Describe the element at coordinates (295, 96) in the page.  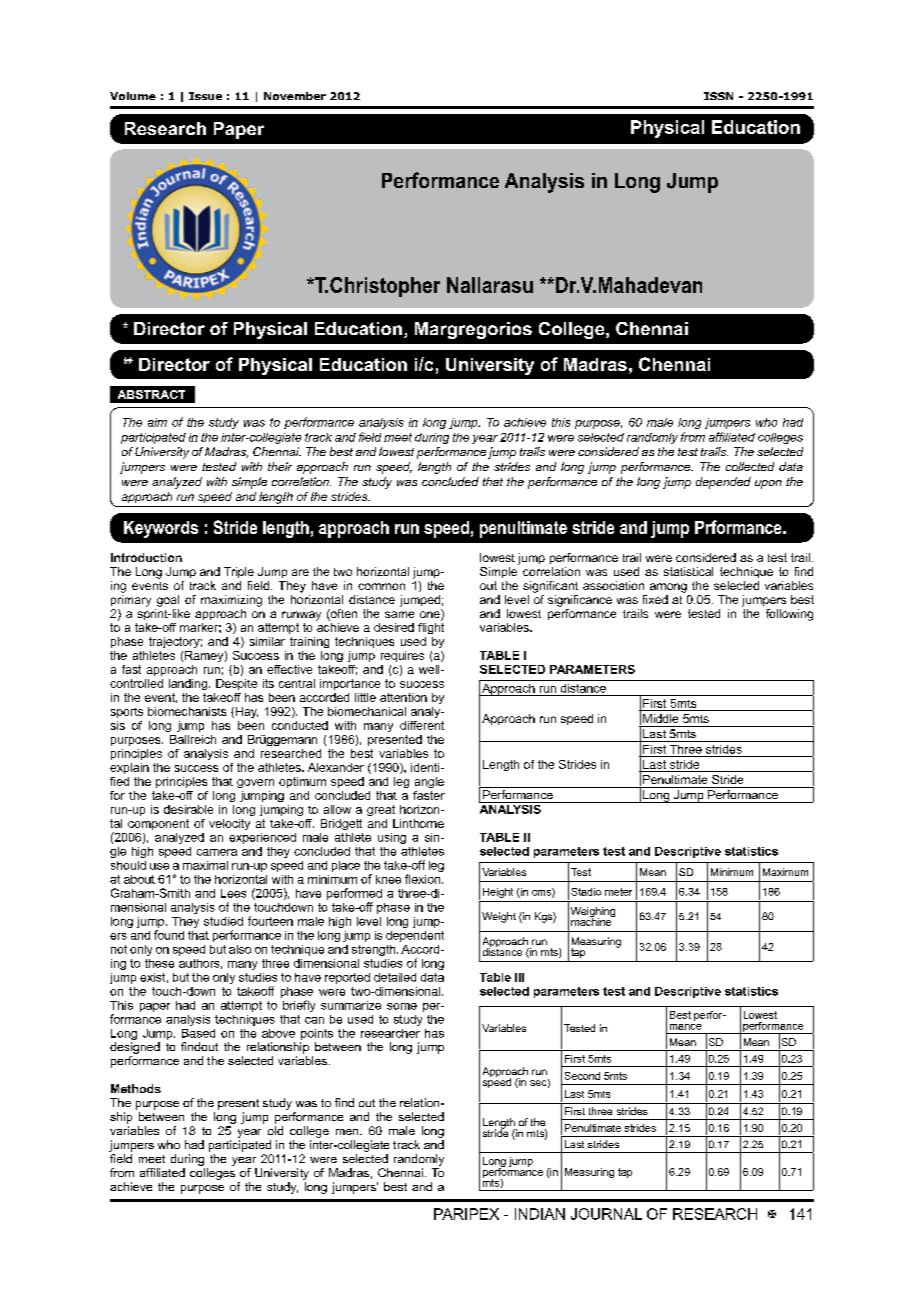
I see `November` at that location.
